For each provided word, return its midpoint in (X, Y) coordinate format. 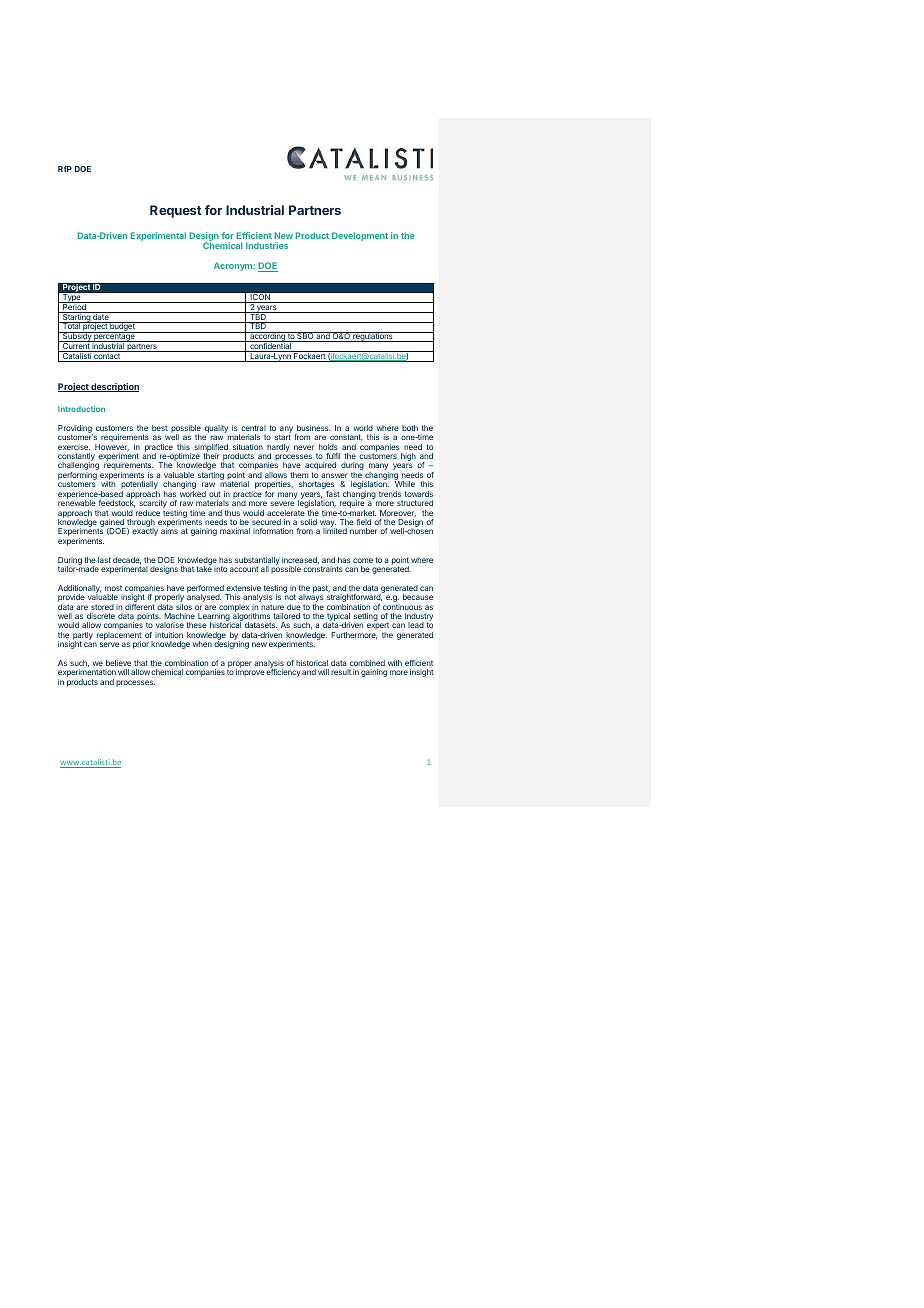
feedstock (117, 503)
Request (175, 211)
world (363, 428)
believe (118, 663)
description (114, 387)
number (363, 531)
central (253, 428)
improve (250, 673)
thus (232, 513)
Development (360, 236)
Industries (267, 245)
